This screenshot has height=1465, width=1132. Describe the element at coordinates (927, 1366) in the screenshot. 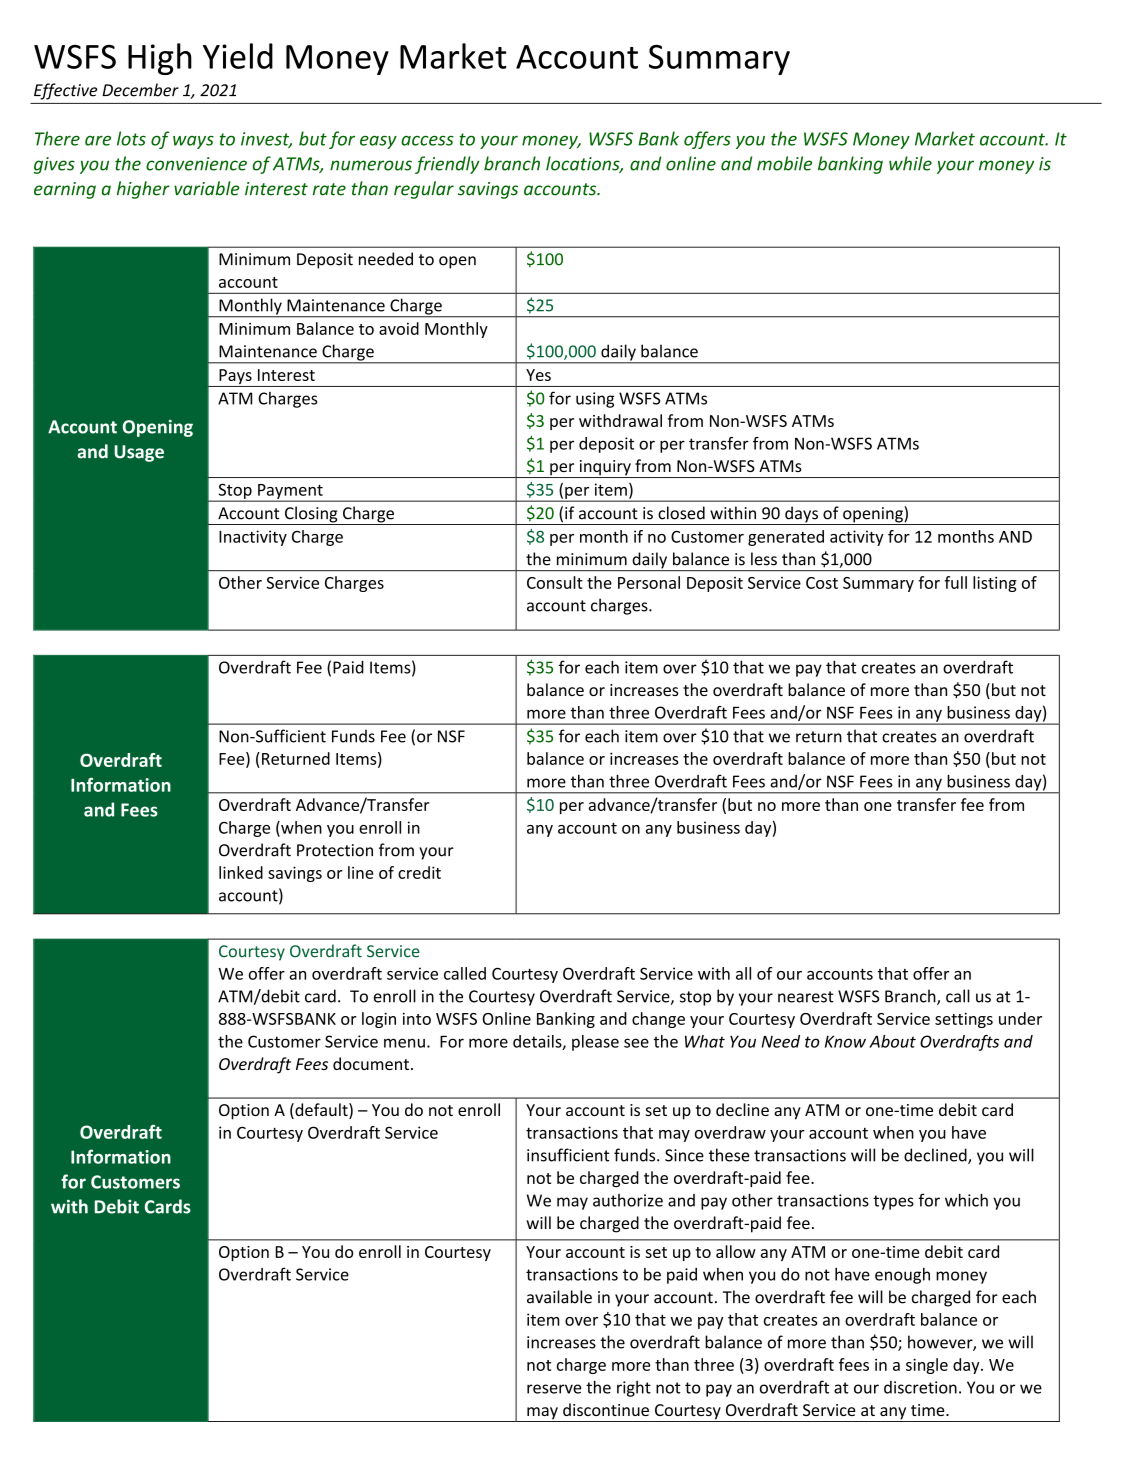

I see `single` at that location.
